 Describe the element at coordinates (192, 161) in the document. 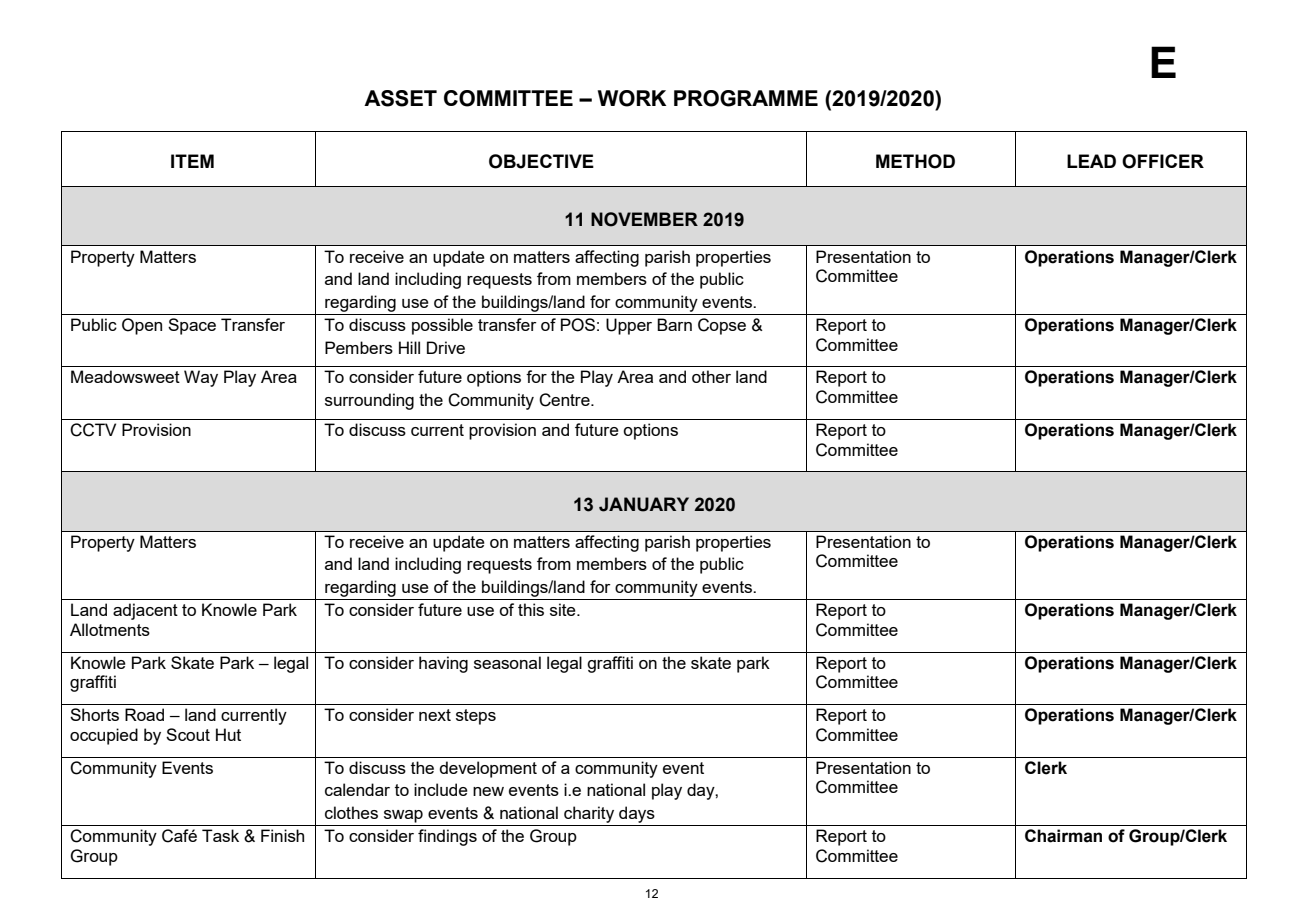

I see `ITEM` at that location.
